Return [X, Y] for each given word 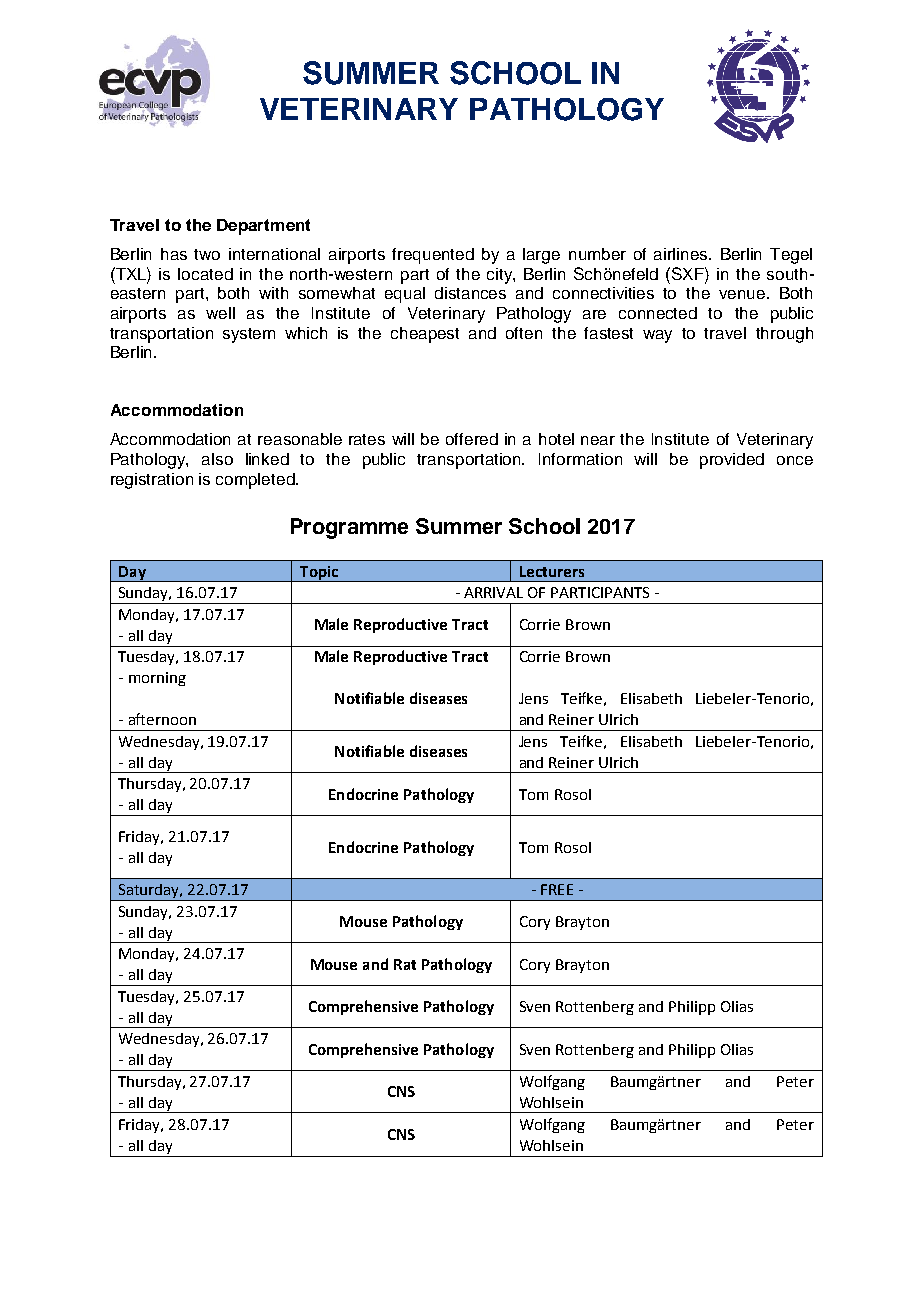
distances [470, 293]
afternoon [162, 719]
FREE [557, 889]
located [205, 274]
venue [742, 294]
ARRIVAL [493, 592]
